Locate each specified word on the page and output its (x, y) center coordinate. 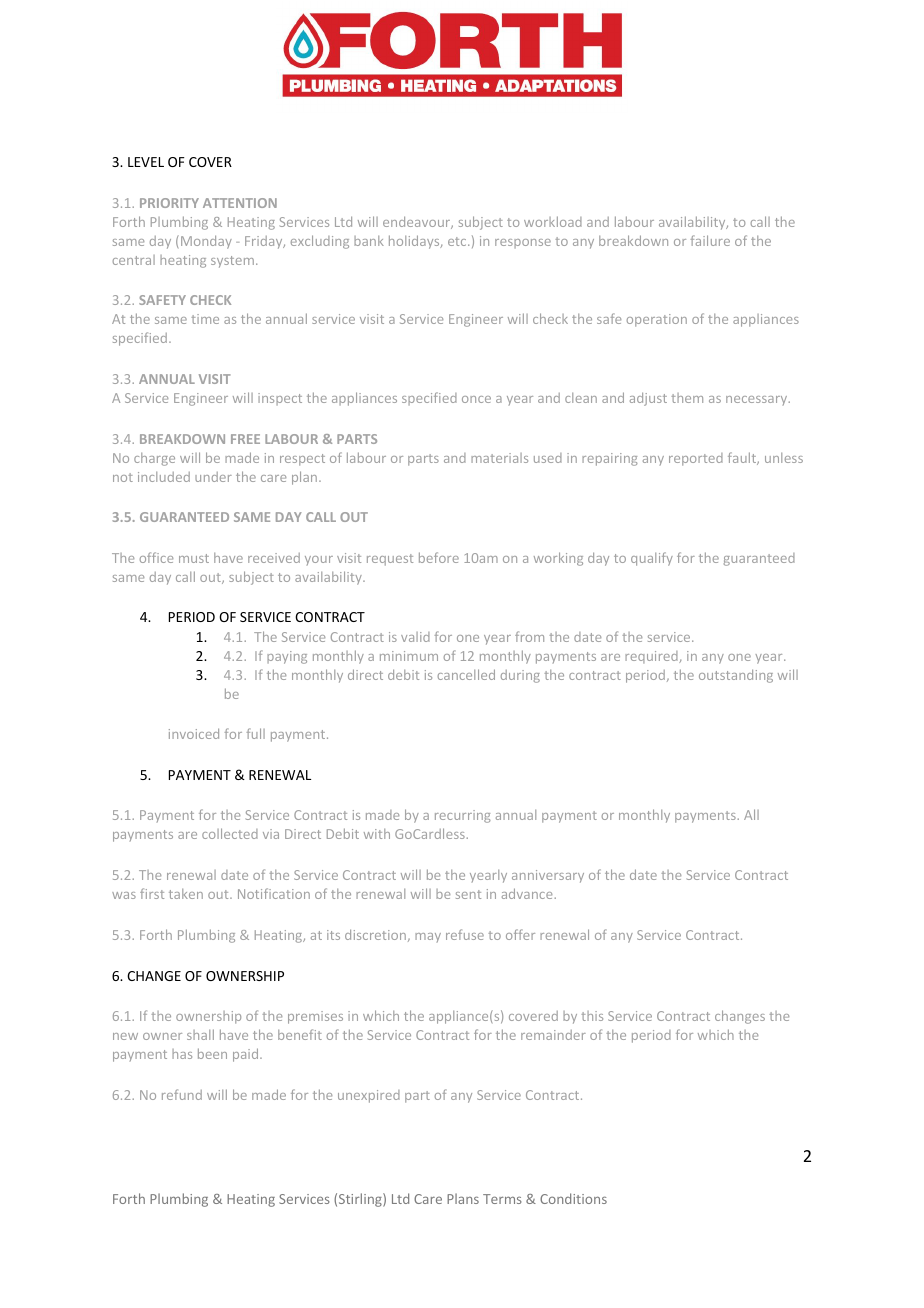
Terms (502, 1199)
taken (186, 894)
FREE (245, 439)
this (592, 1016)
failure (710, 240)
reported (696, 459)
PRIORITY (169, 203)
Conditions (573, 1198)
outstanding (736, 676)
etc (458, 241)
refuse (465, 934)
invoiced (194, 733)
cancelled (466, 674)
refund (182, 1094)
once (476, 399)
